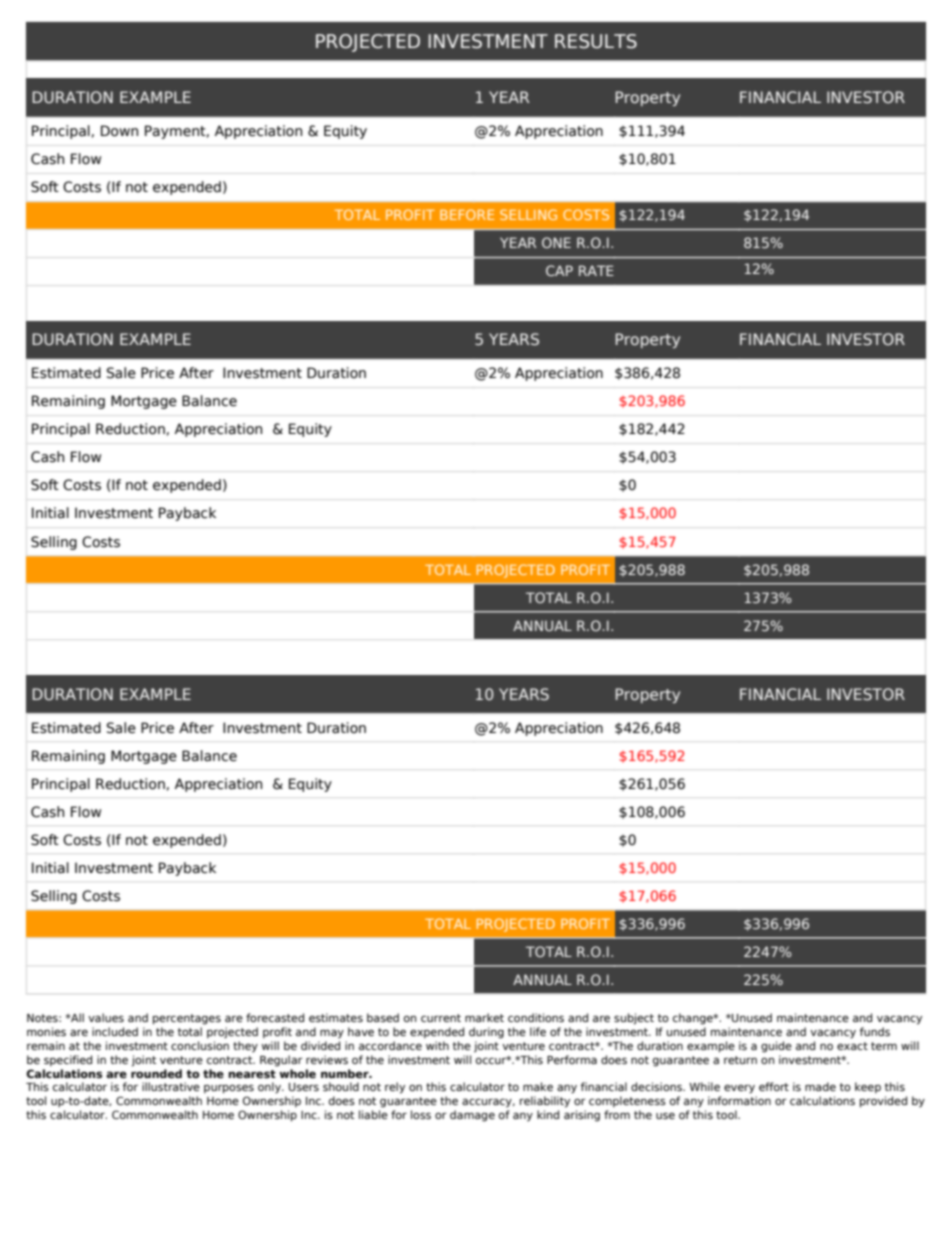 The height and width of the screenshot is (1233, 952). Describe the element at coordinates (596, 270) in the screenshot. I see `RATE` at that location.
